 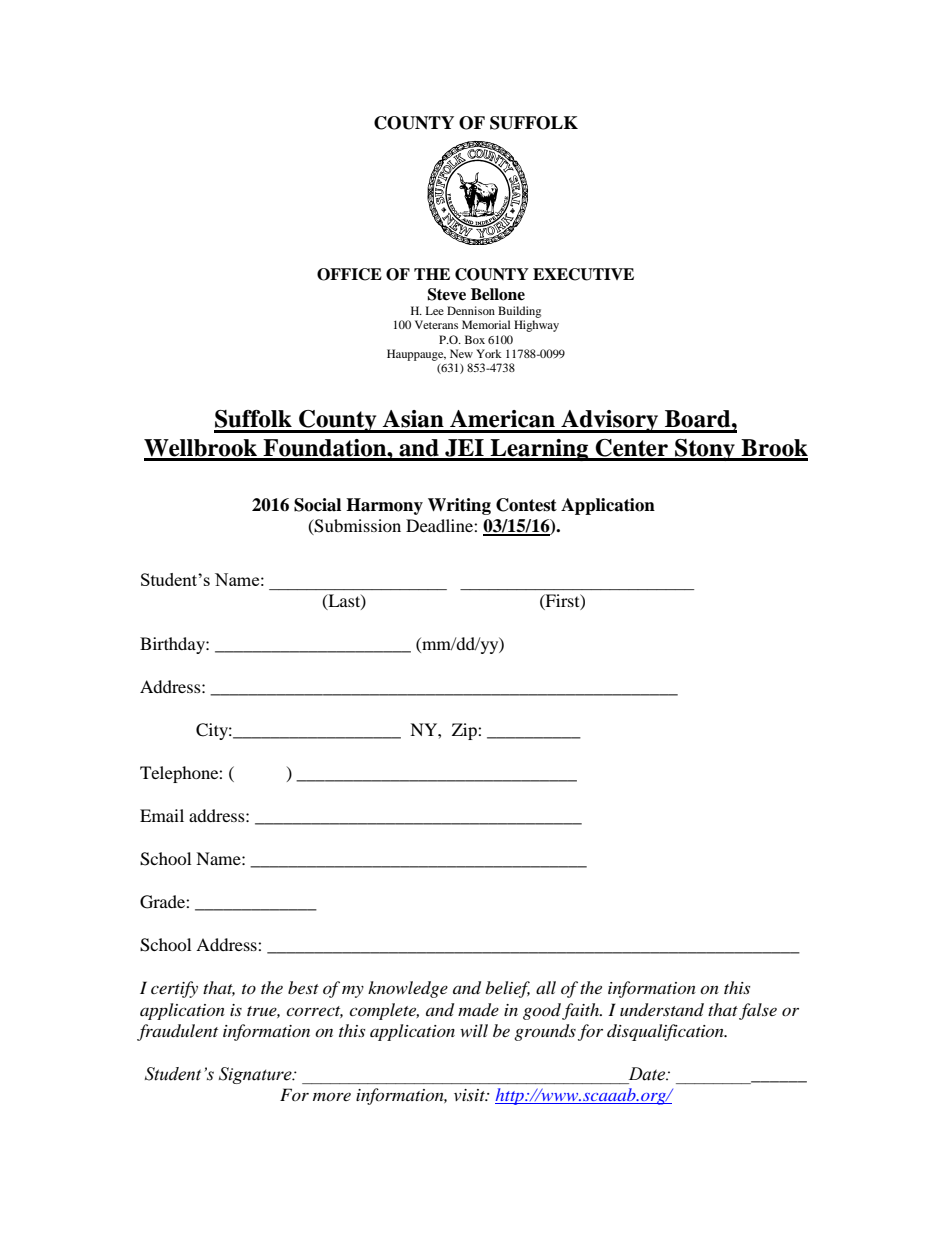 I want to click on Steve, so click(x=446, y=294).
